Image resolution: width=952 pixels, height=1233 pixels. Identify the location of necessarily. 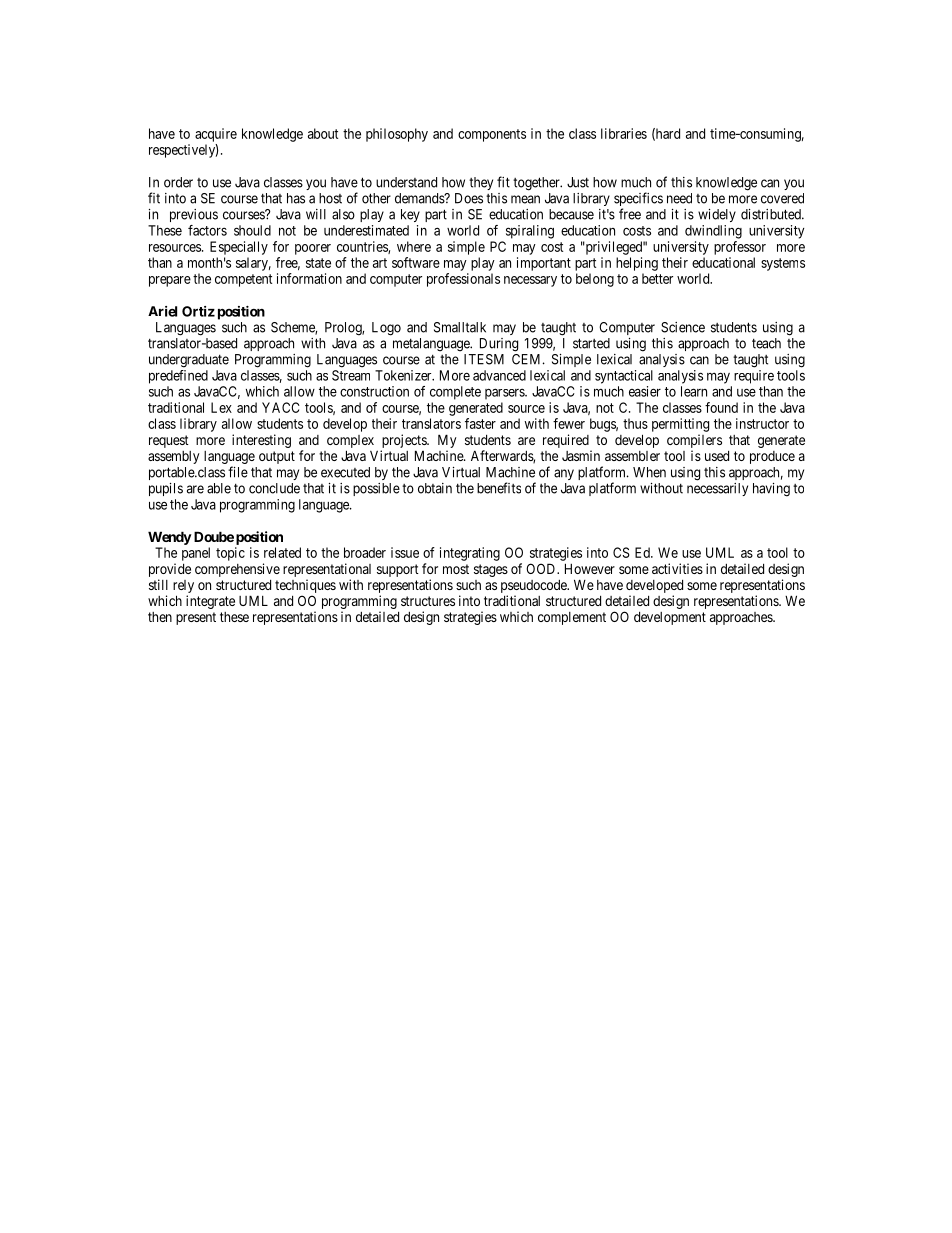
(717, 489).
